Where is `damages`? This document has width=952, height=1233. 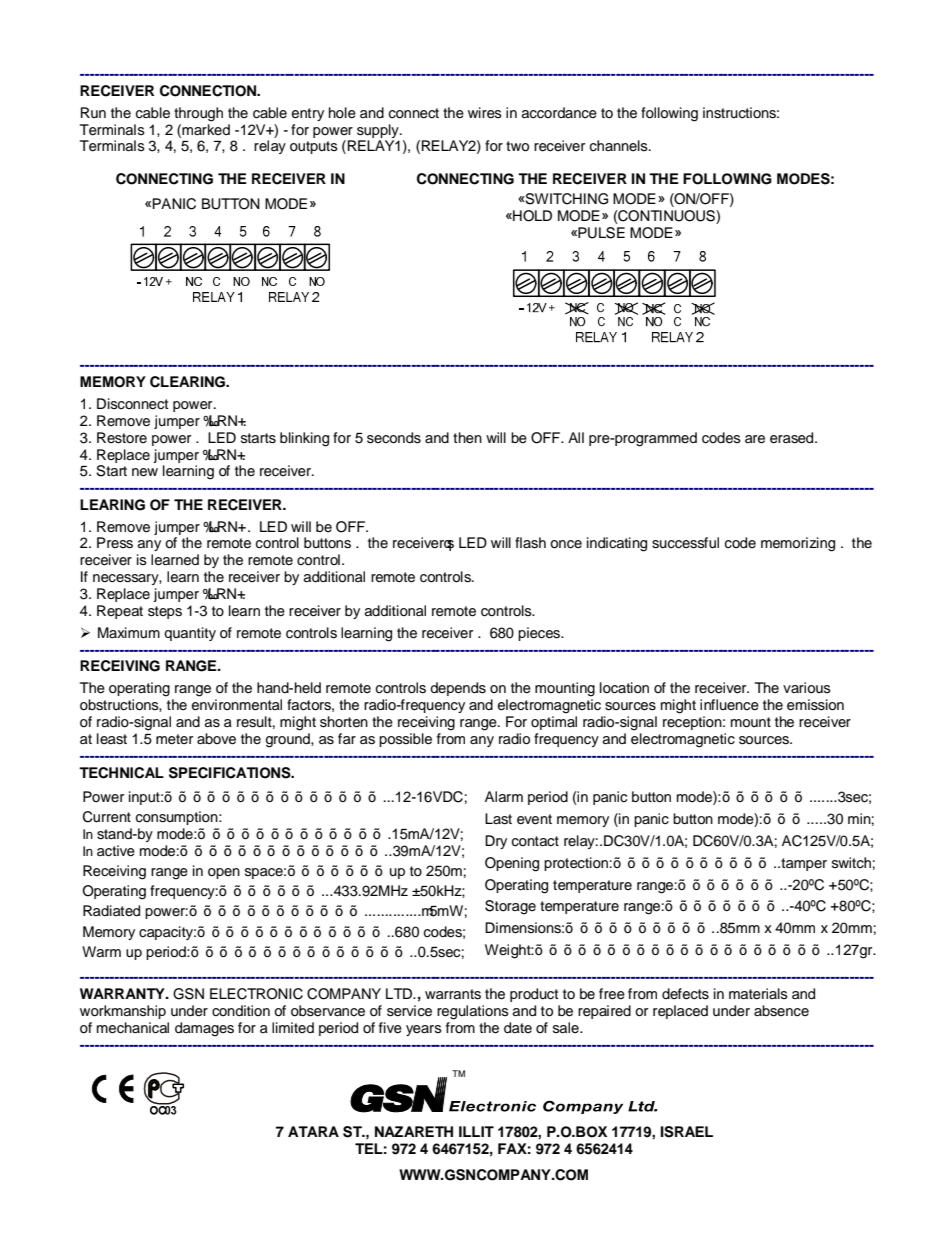
damages is located at coordinates (204, 1029).
